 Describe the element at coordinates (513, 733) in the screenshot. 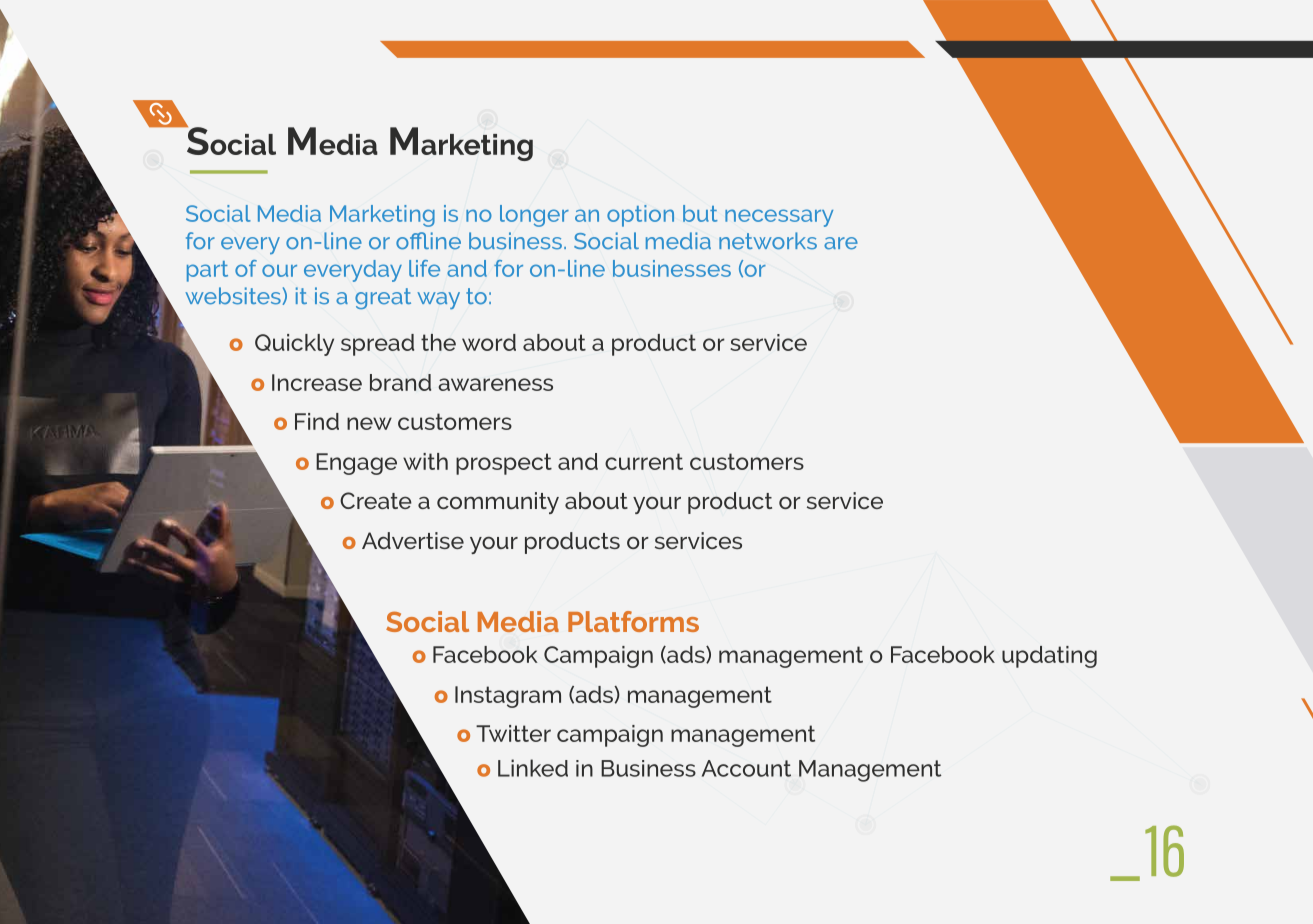

I see `Twitter` at that location.
